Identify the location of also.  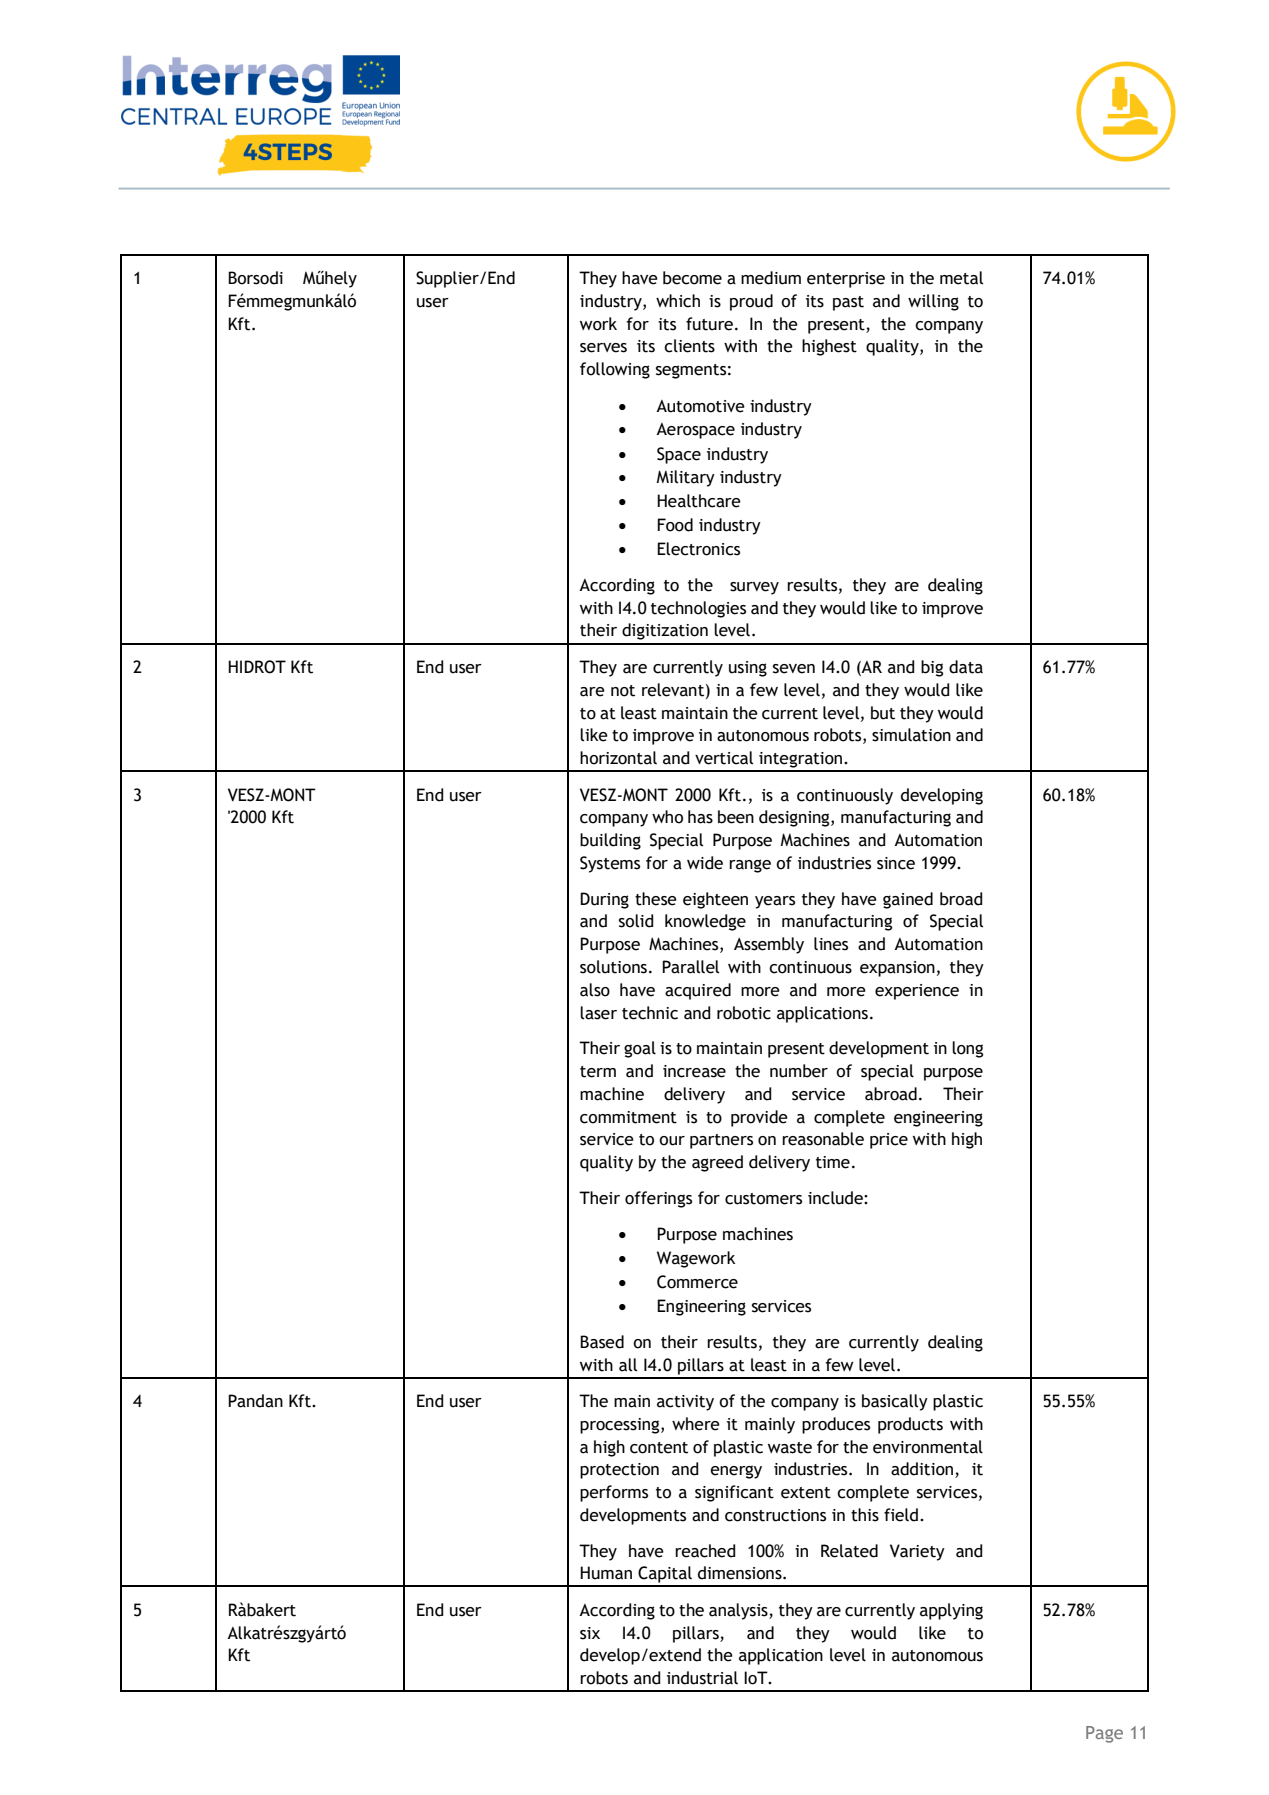
(595, 990).
